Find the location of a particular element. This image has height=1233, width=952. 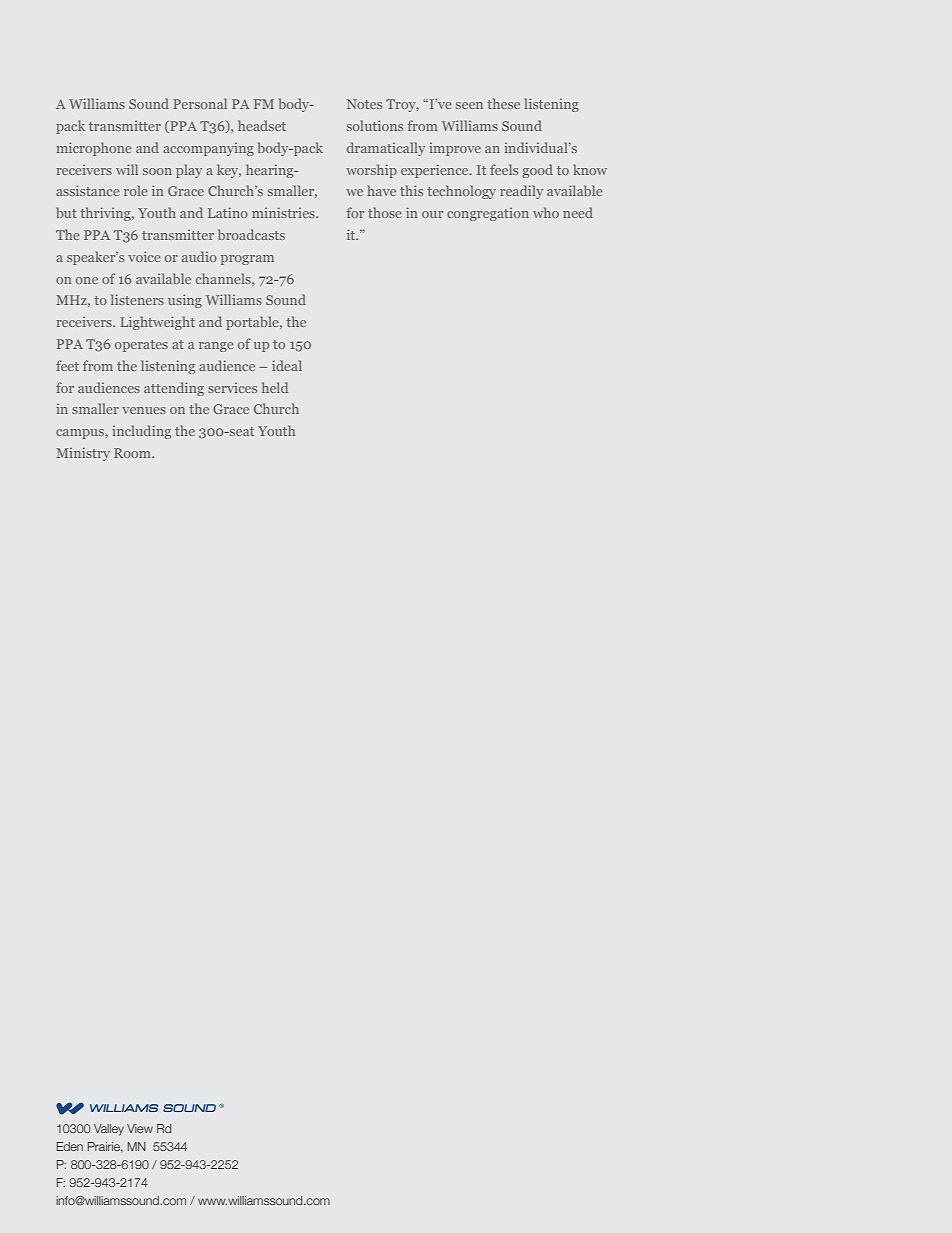

Notes is located at coordinates (364, 104).
